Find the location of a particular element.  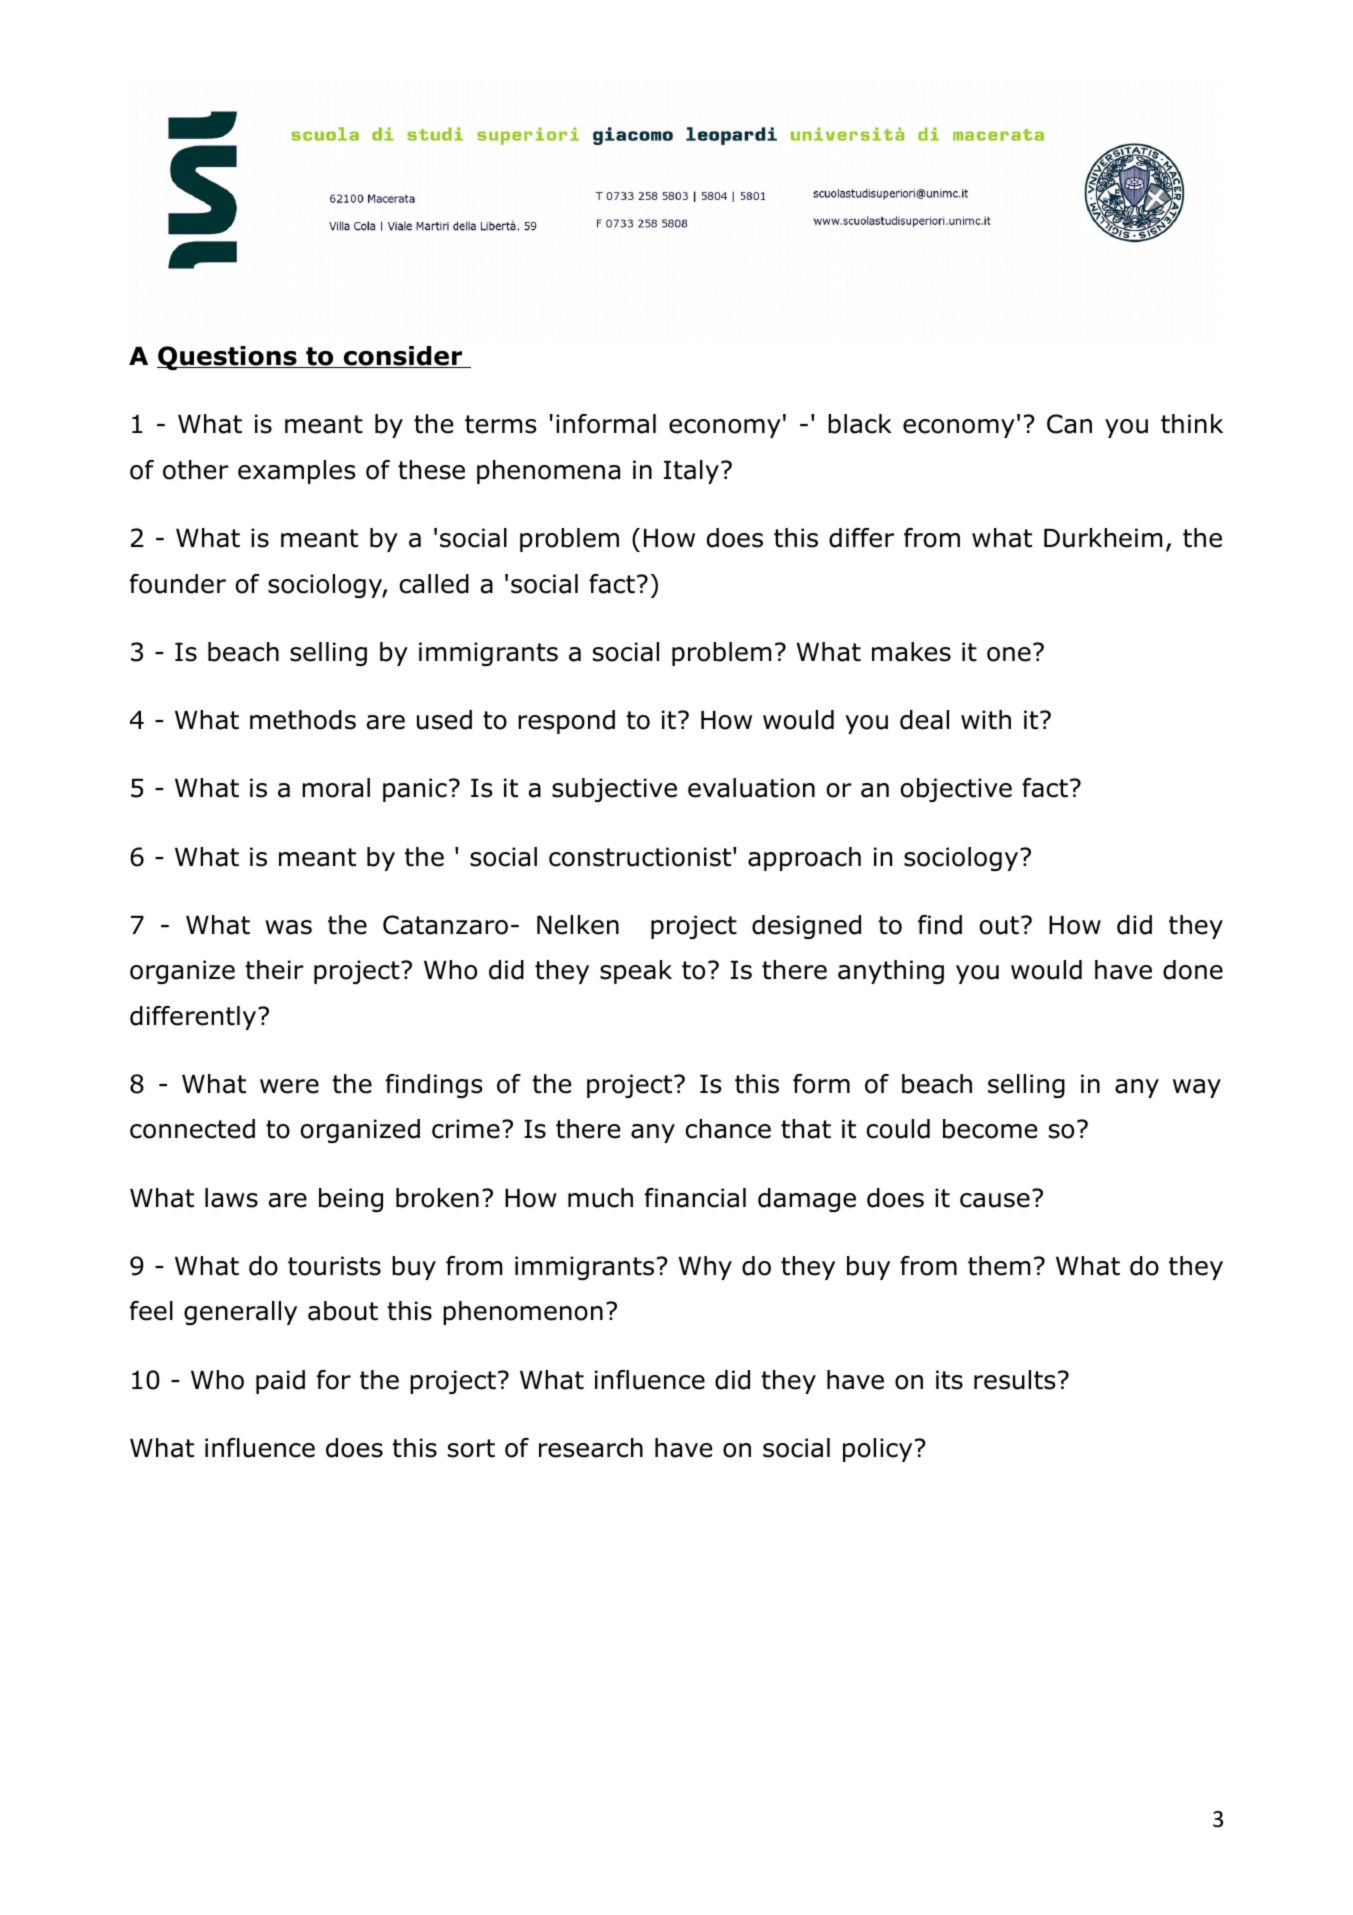

paid is located at coordinates (280, 1382).
